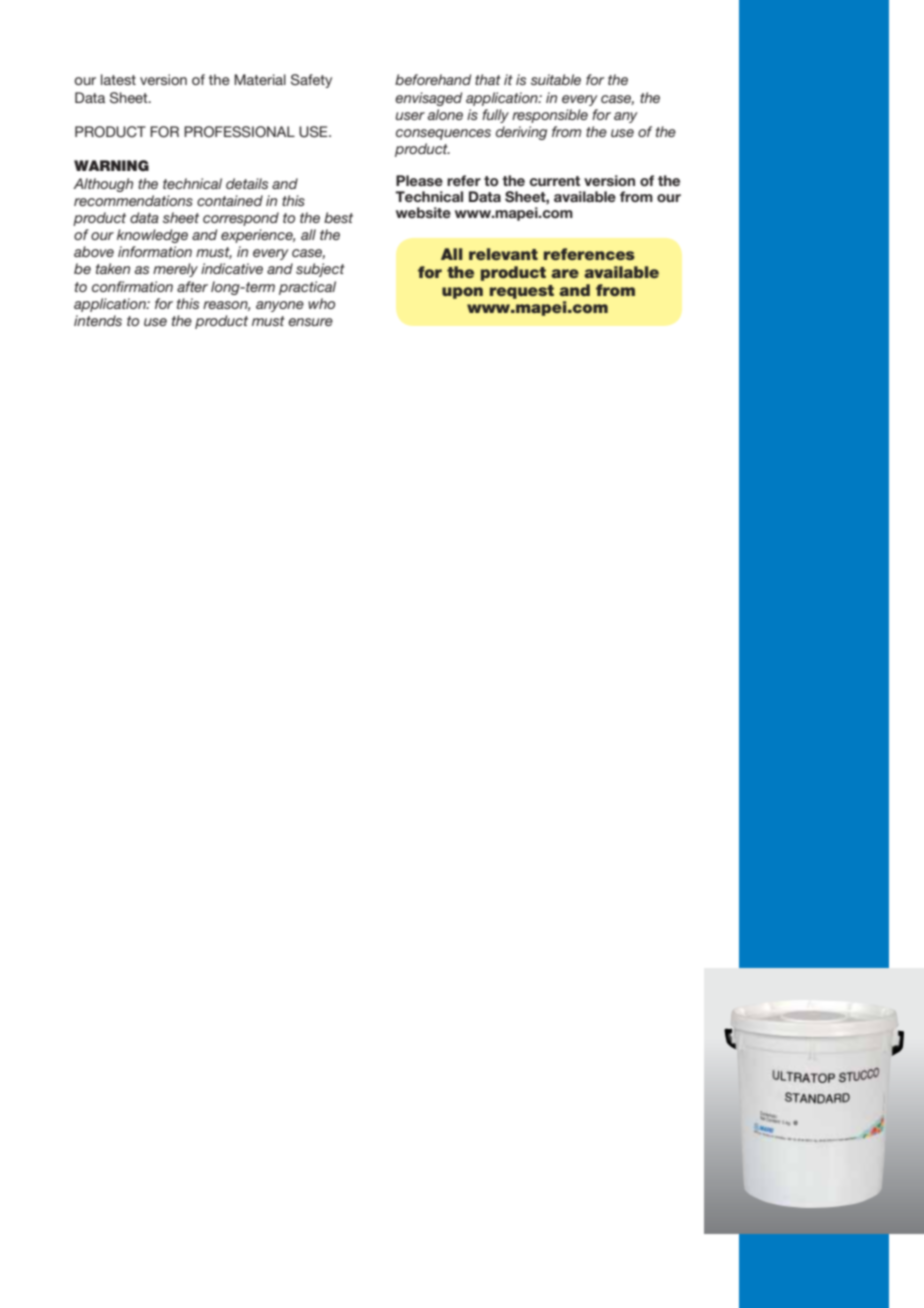  I want to click on best, so click(338, 217).
